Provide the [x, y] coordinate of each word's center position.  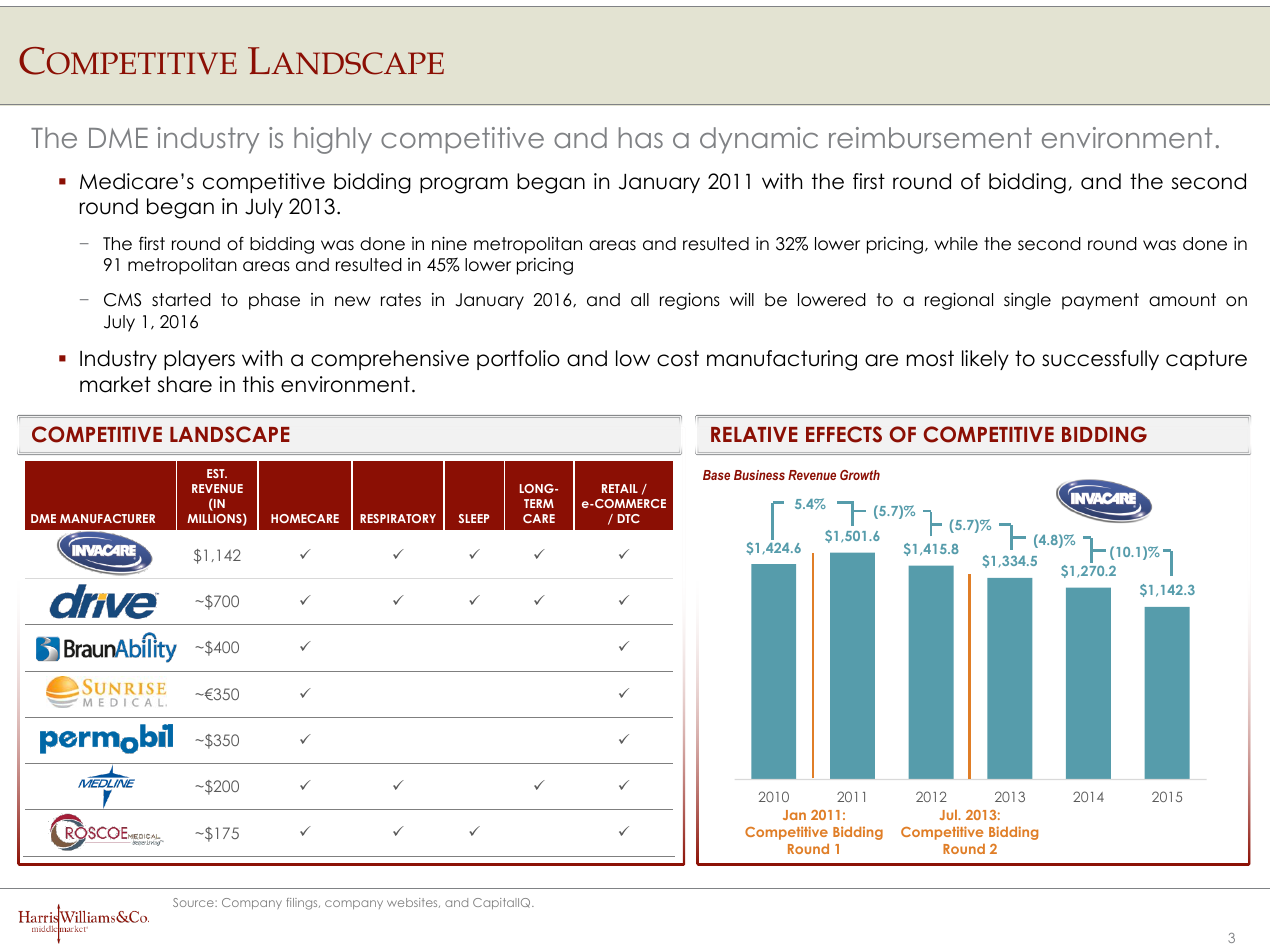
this [258, 384]
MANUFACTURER [107, 518]
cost [678, 358]
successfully [1100, 360]
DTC [629, 518]
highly [333, 140]
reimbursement [930, 137]
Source [194, 902]
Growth [860, 475]
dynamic [759, 140]
